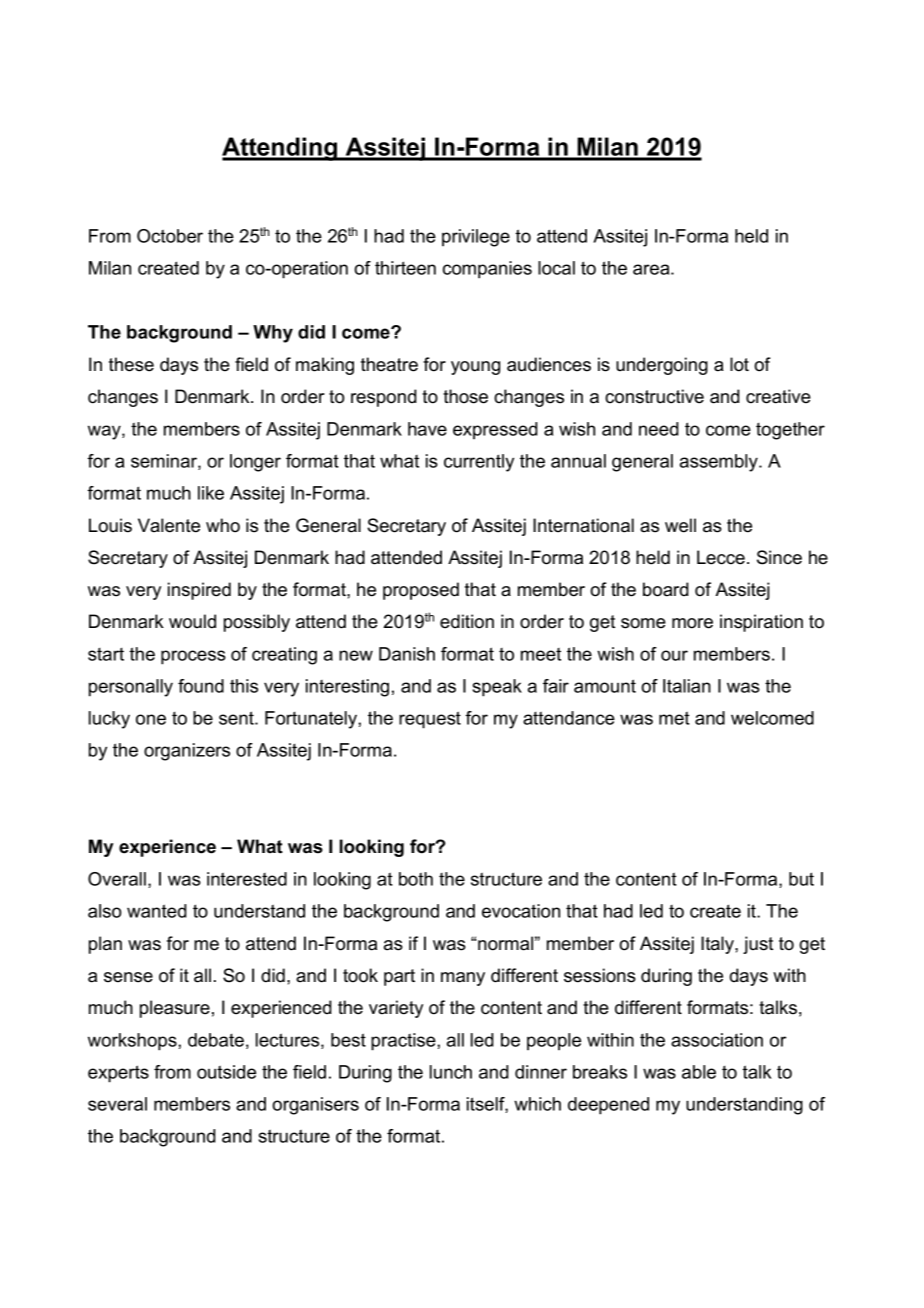  Describe the element at coordinates (801, 879) in the screenshot. I see `but` at that location.
